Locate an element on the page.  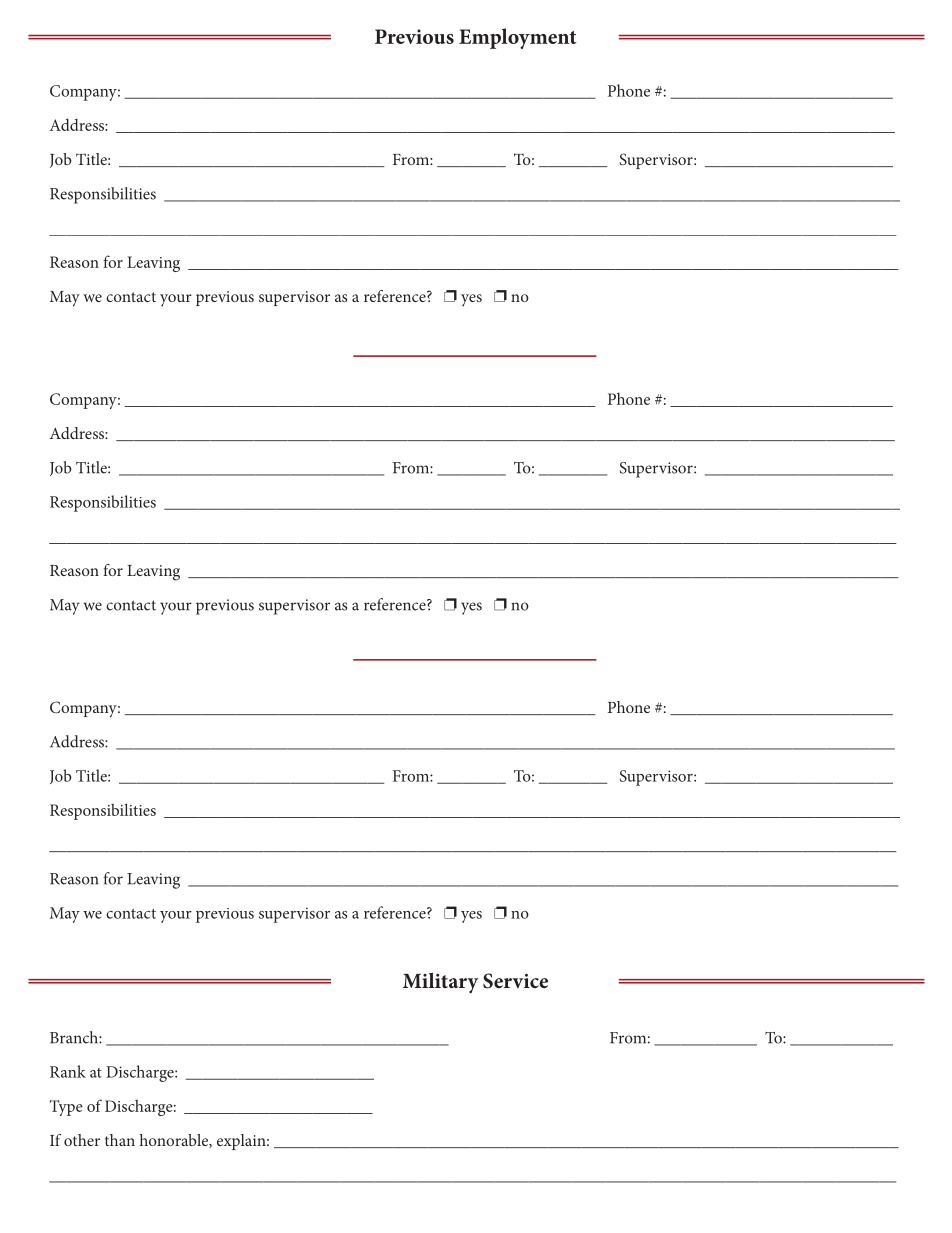
than is located at coordinates (120, 1140).
